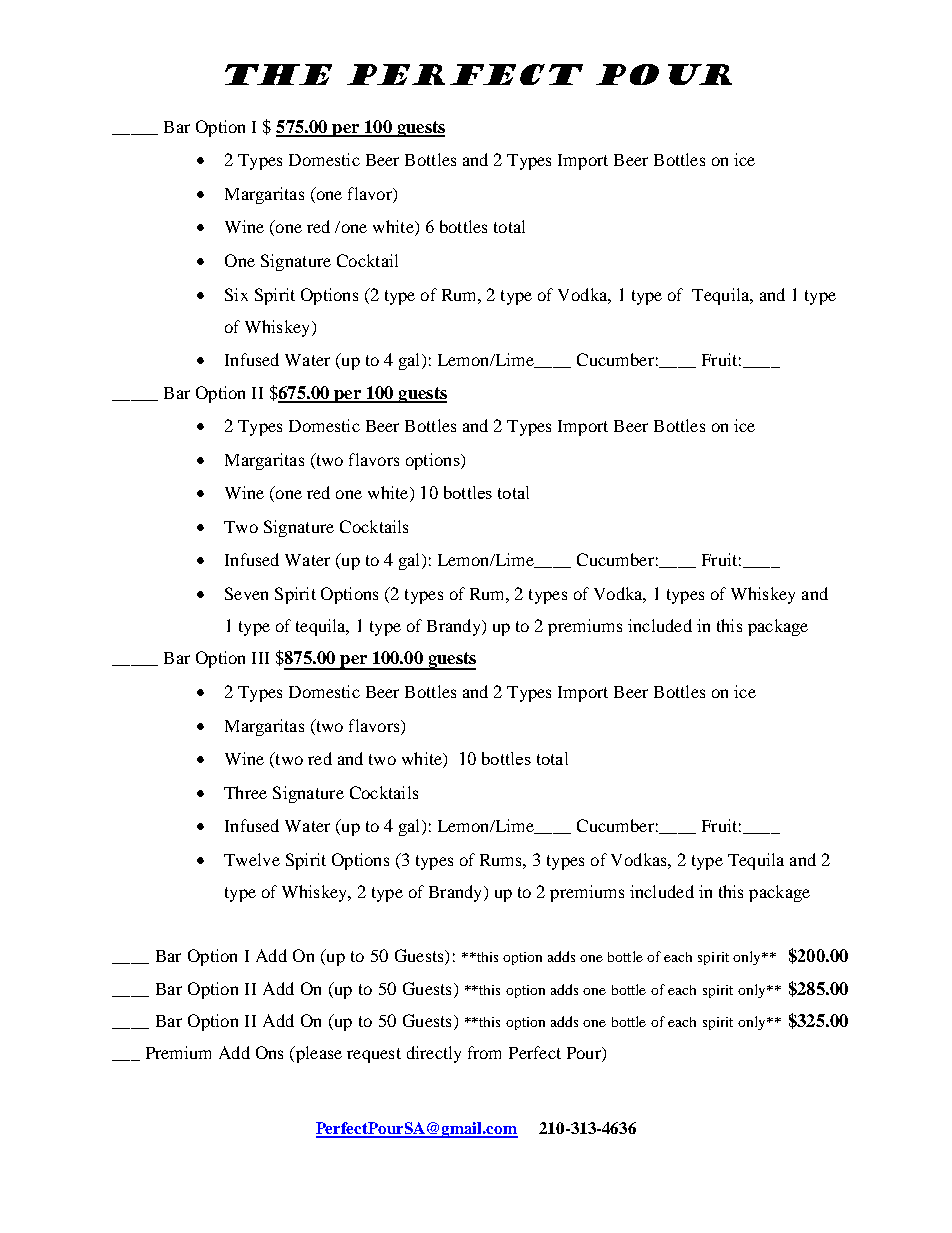  What do you see at coordinates (260, 658) in the image?
I see `III` at bounding box center [260, 658].
